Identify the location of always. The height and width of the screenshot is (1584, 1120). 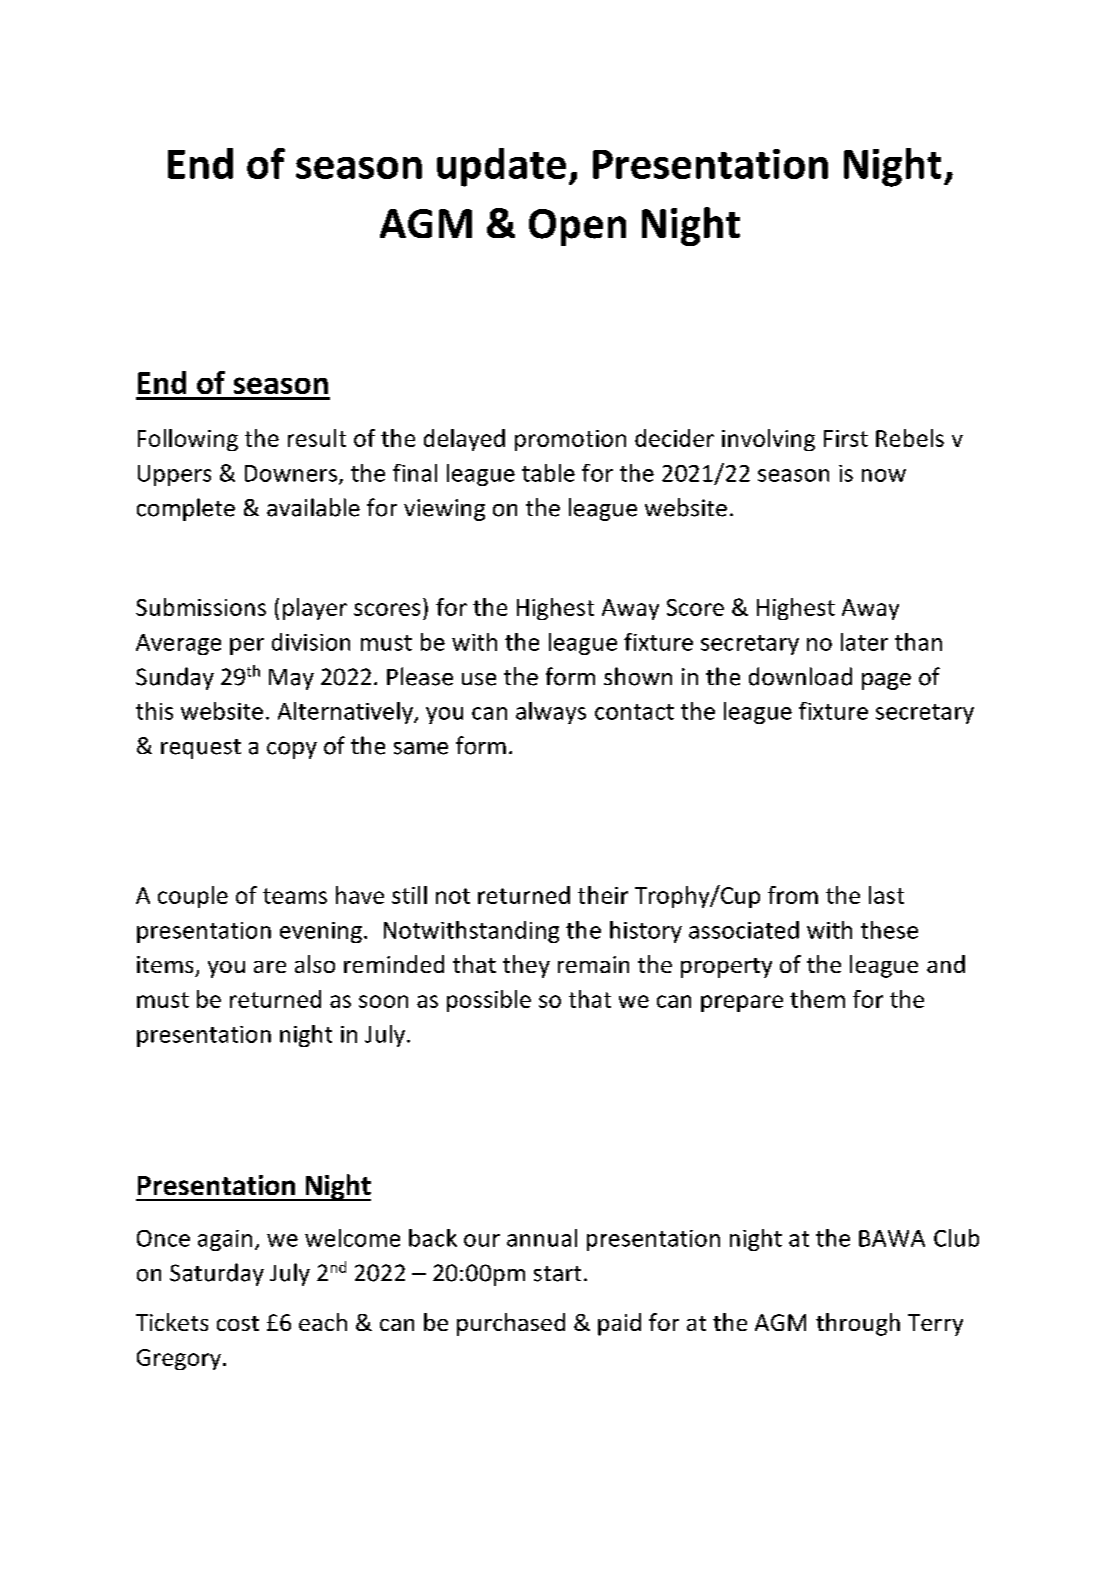
(551, 713).
